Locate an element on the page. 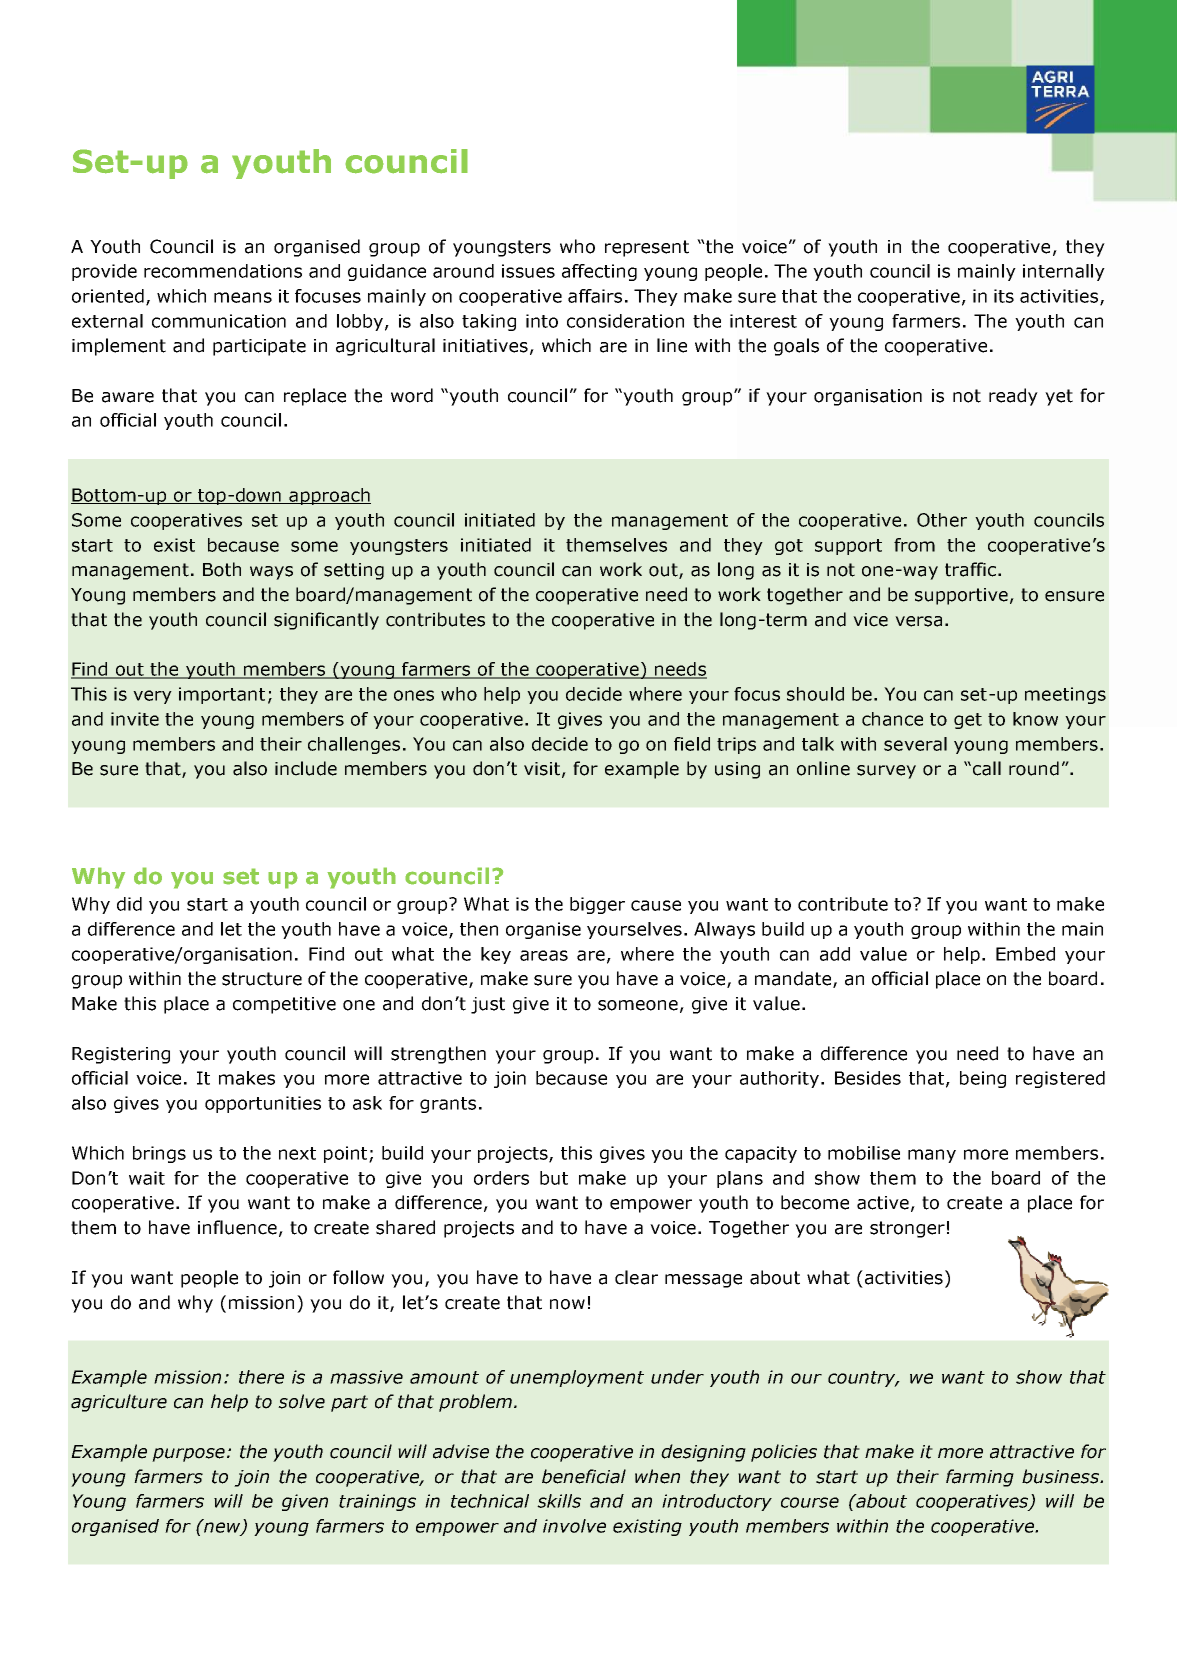 The height and width of the document is (1665, 1177). recommendations is located at coordinates (223, 271).
